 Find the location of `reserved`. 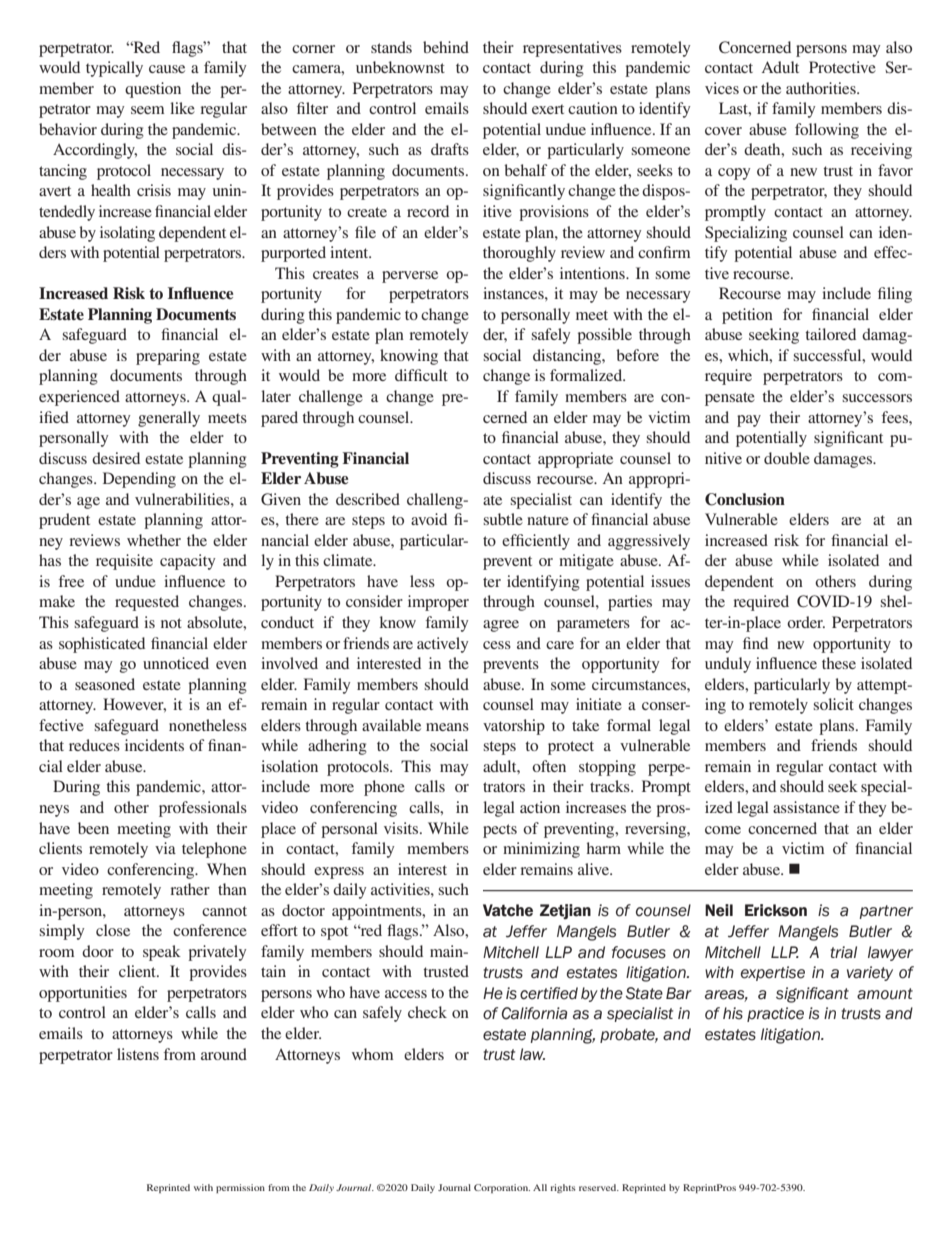

reserved is located at coordinates (599, 1187).
